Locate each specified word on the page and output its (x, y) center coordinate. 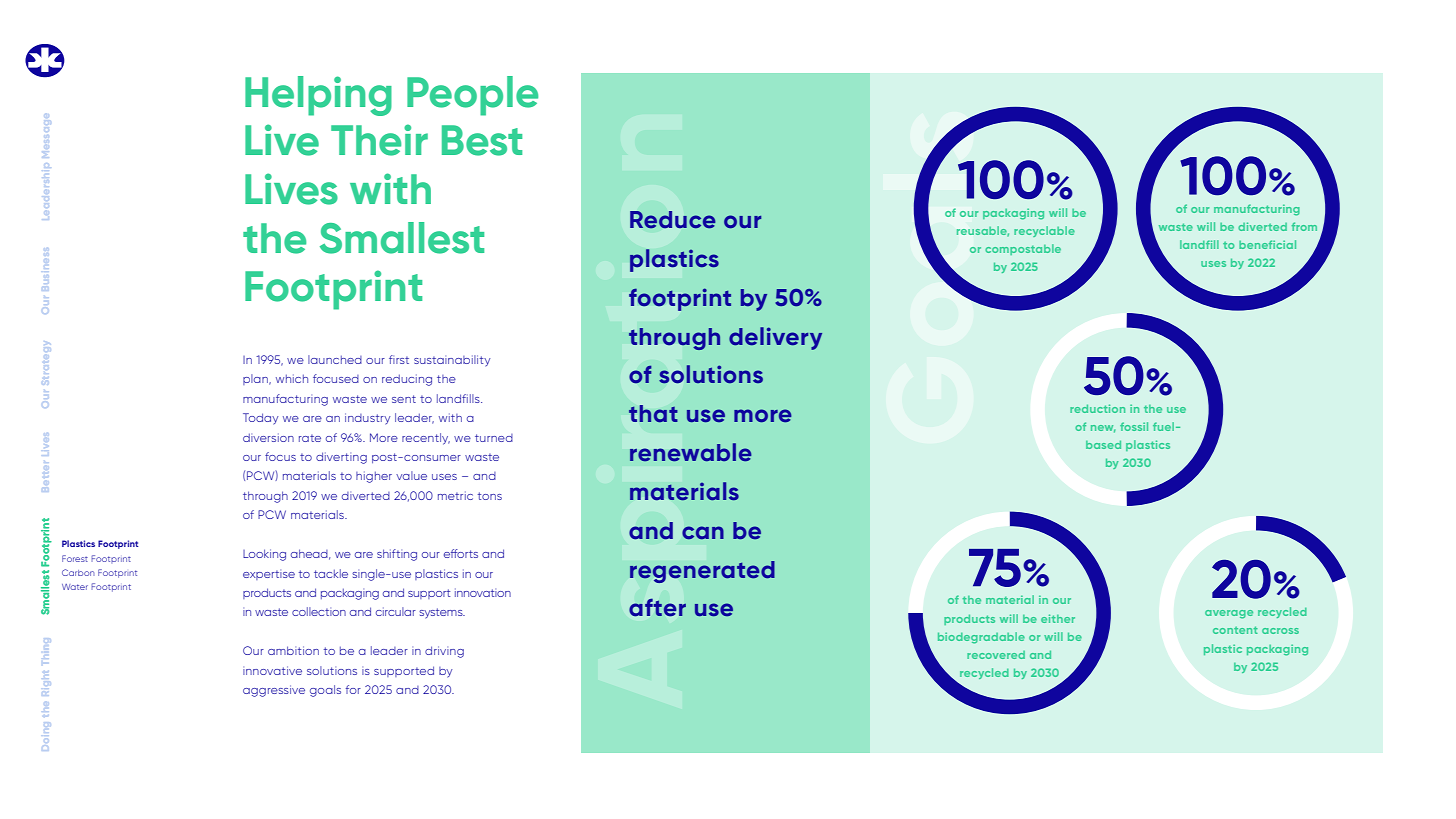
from (1304, 226)
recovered (996, 655)
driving (444, 652)
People (472, 96)
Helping (318, 96)
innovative (272, 670)
